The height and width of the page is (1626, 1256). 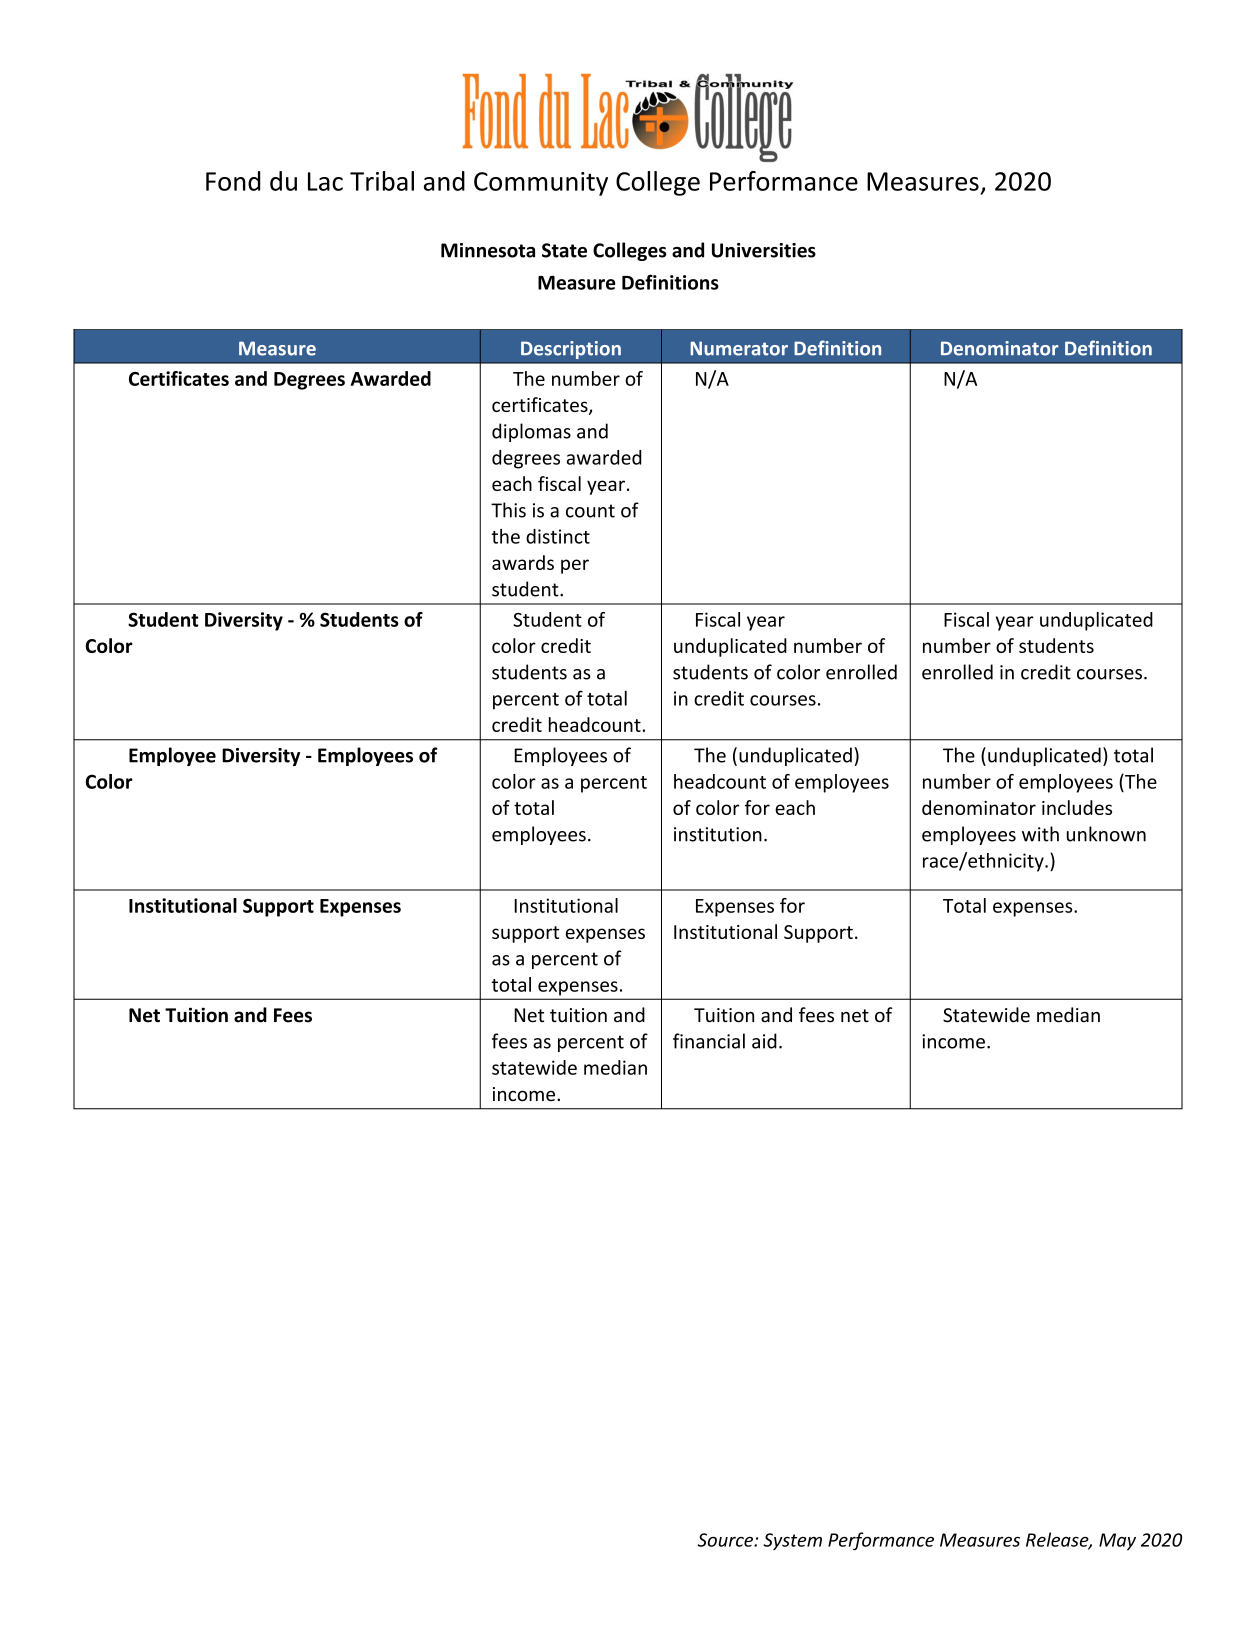 I want to click on financial, so click(x=709, y=1041).
